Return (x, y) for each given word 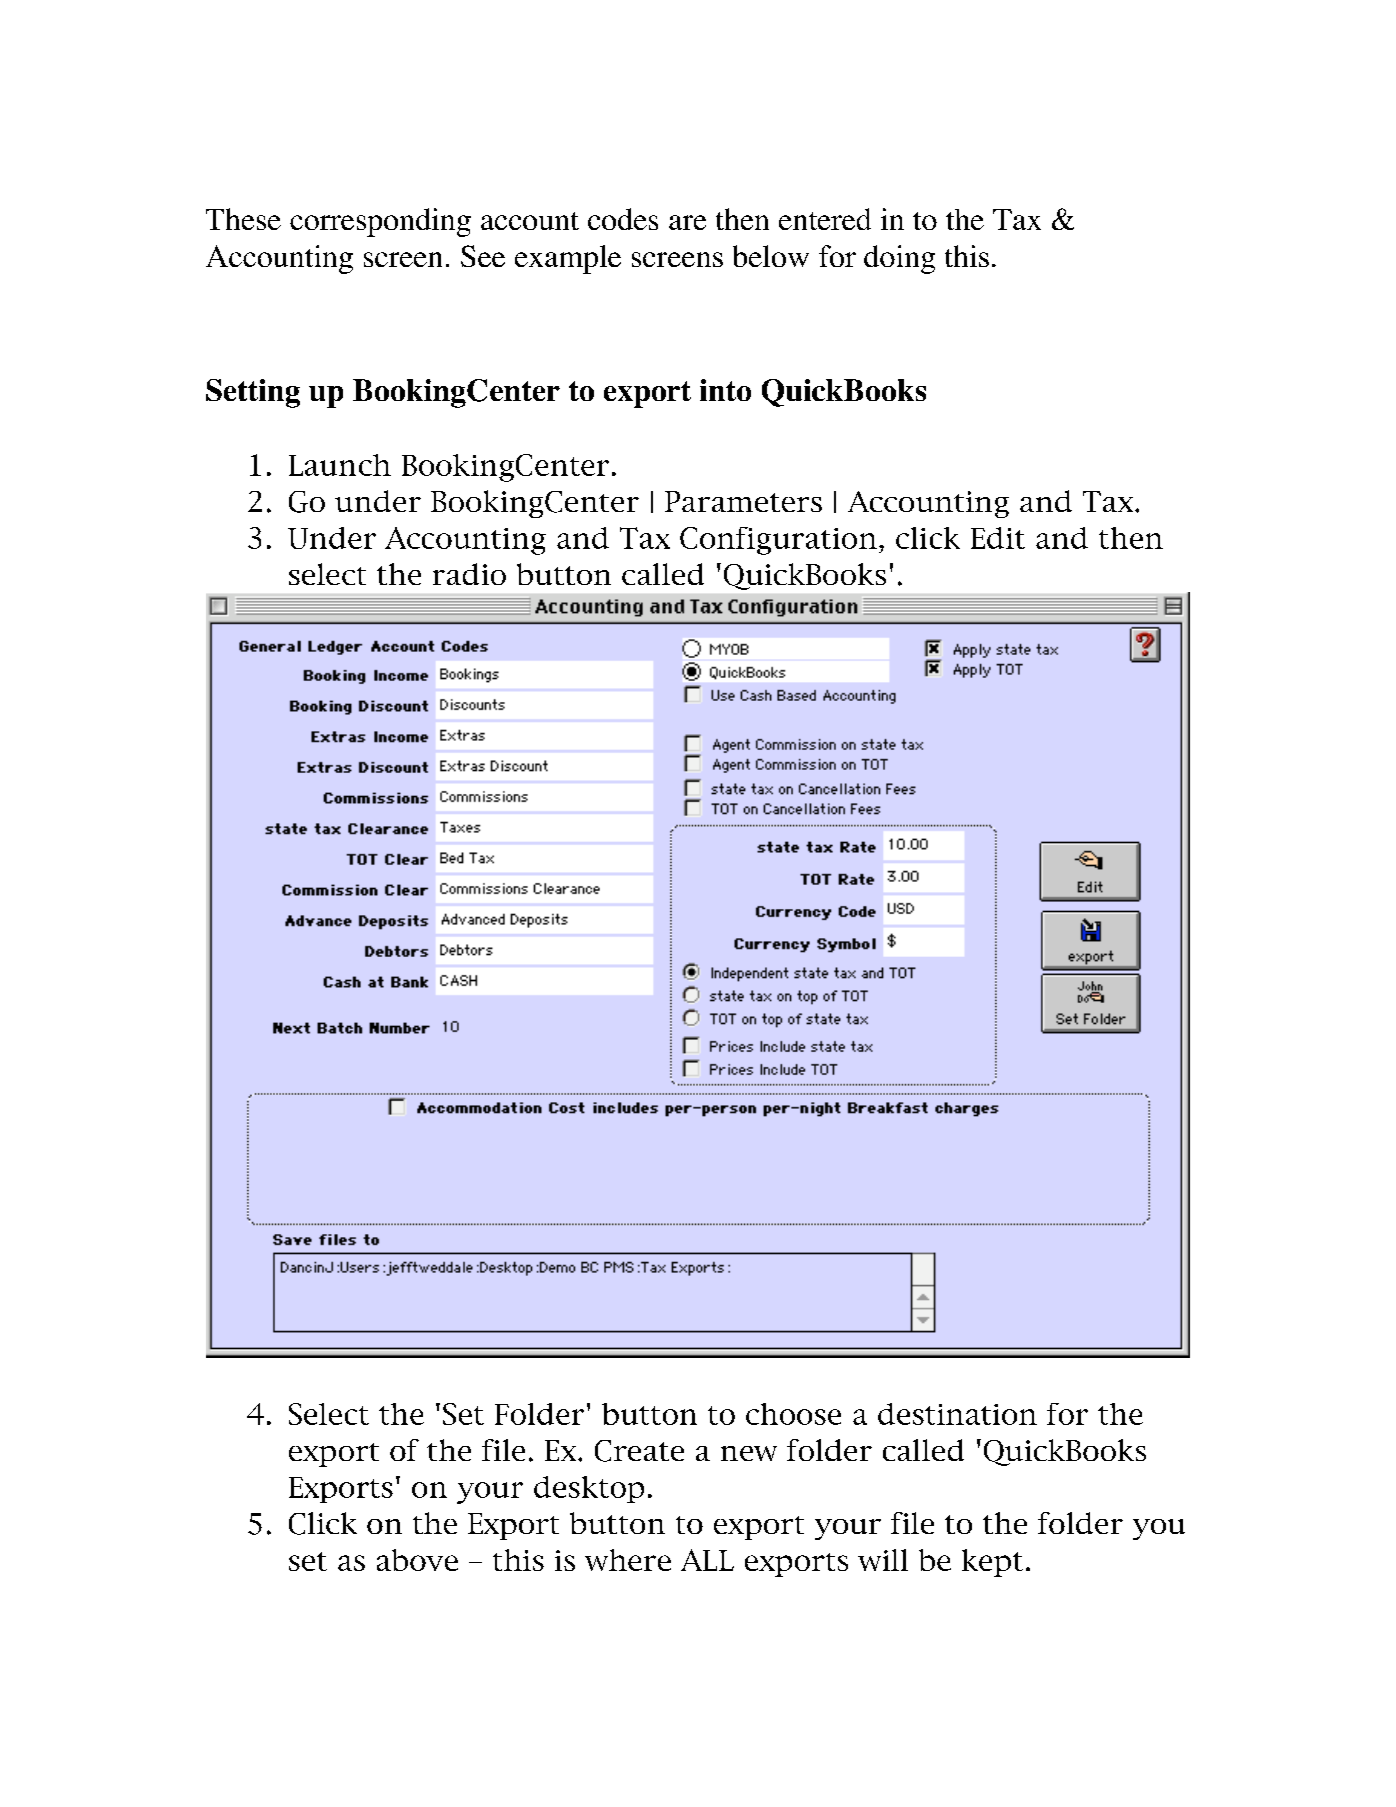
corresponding (380, 222)
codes (623, 219)
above (417, 1560)
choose (793, 1414)
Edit (998, 538)
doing (899, 259)
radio (469, 574)
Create (639, 1451)
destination (957, 1414)
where (628, 1560)
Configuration (778, 541)
